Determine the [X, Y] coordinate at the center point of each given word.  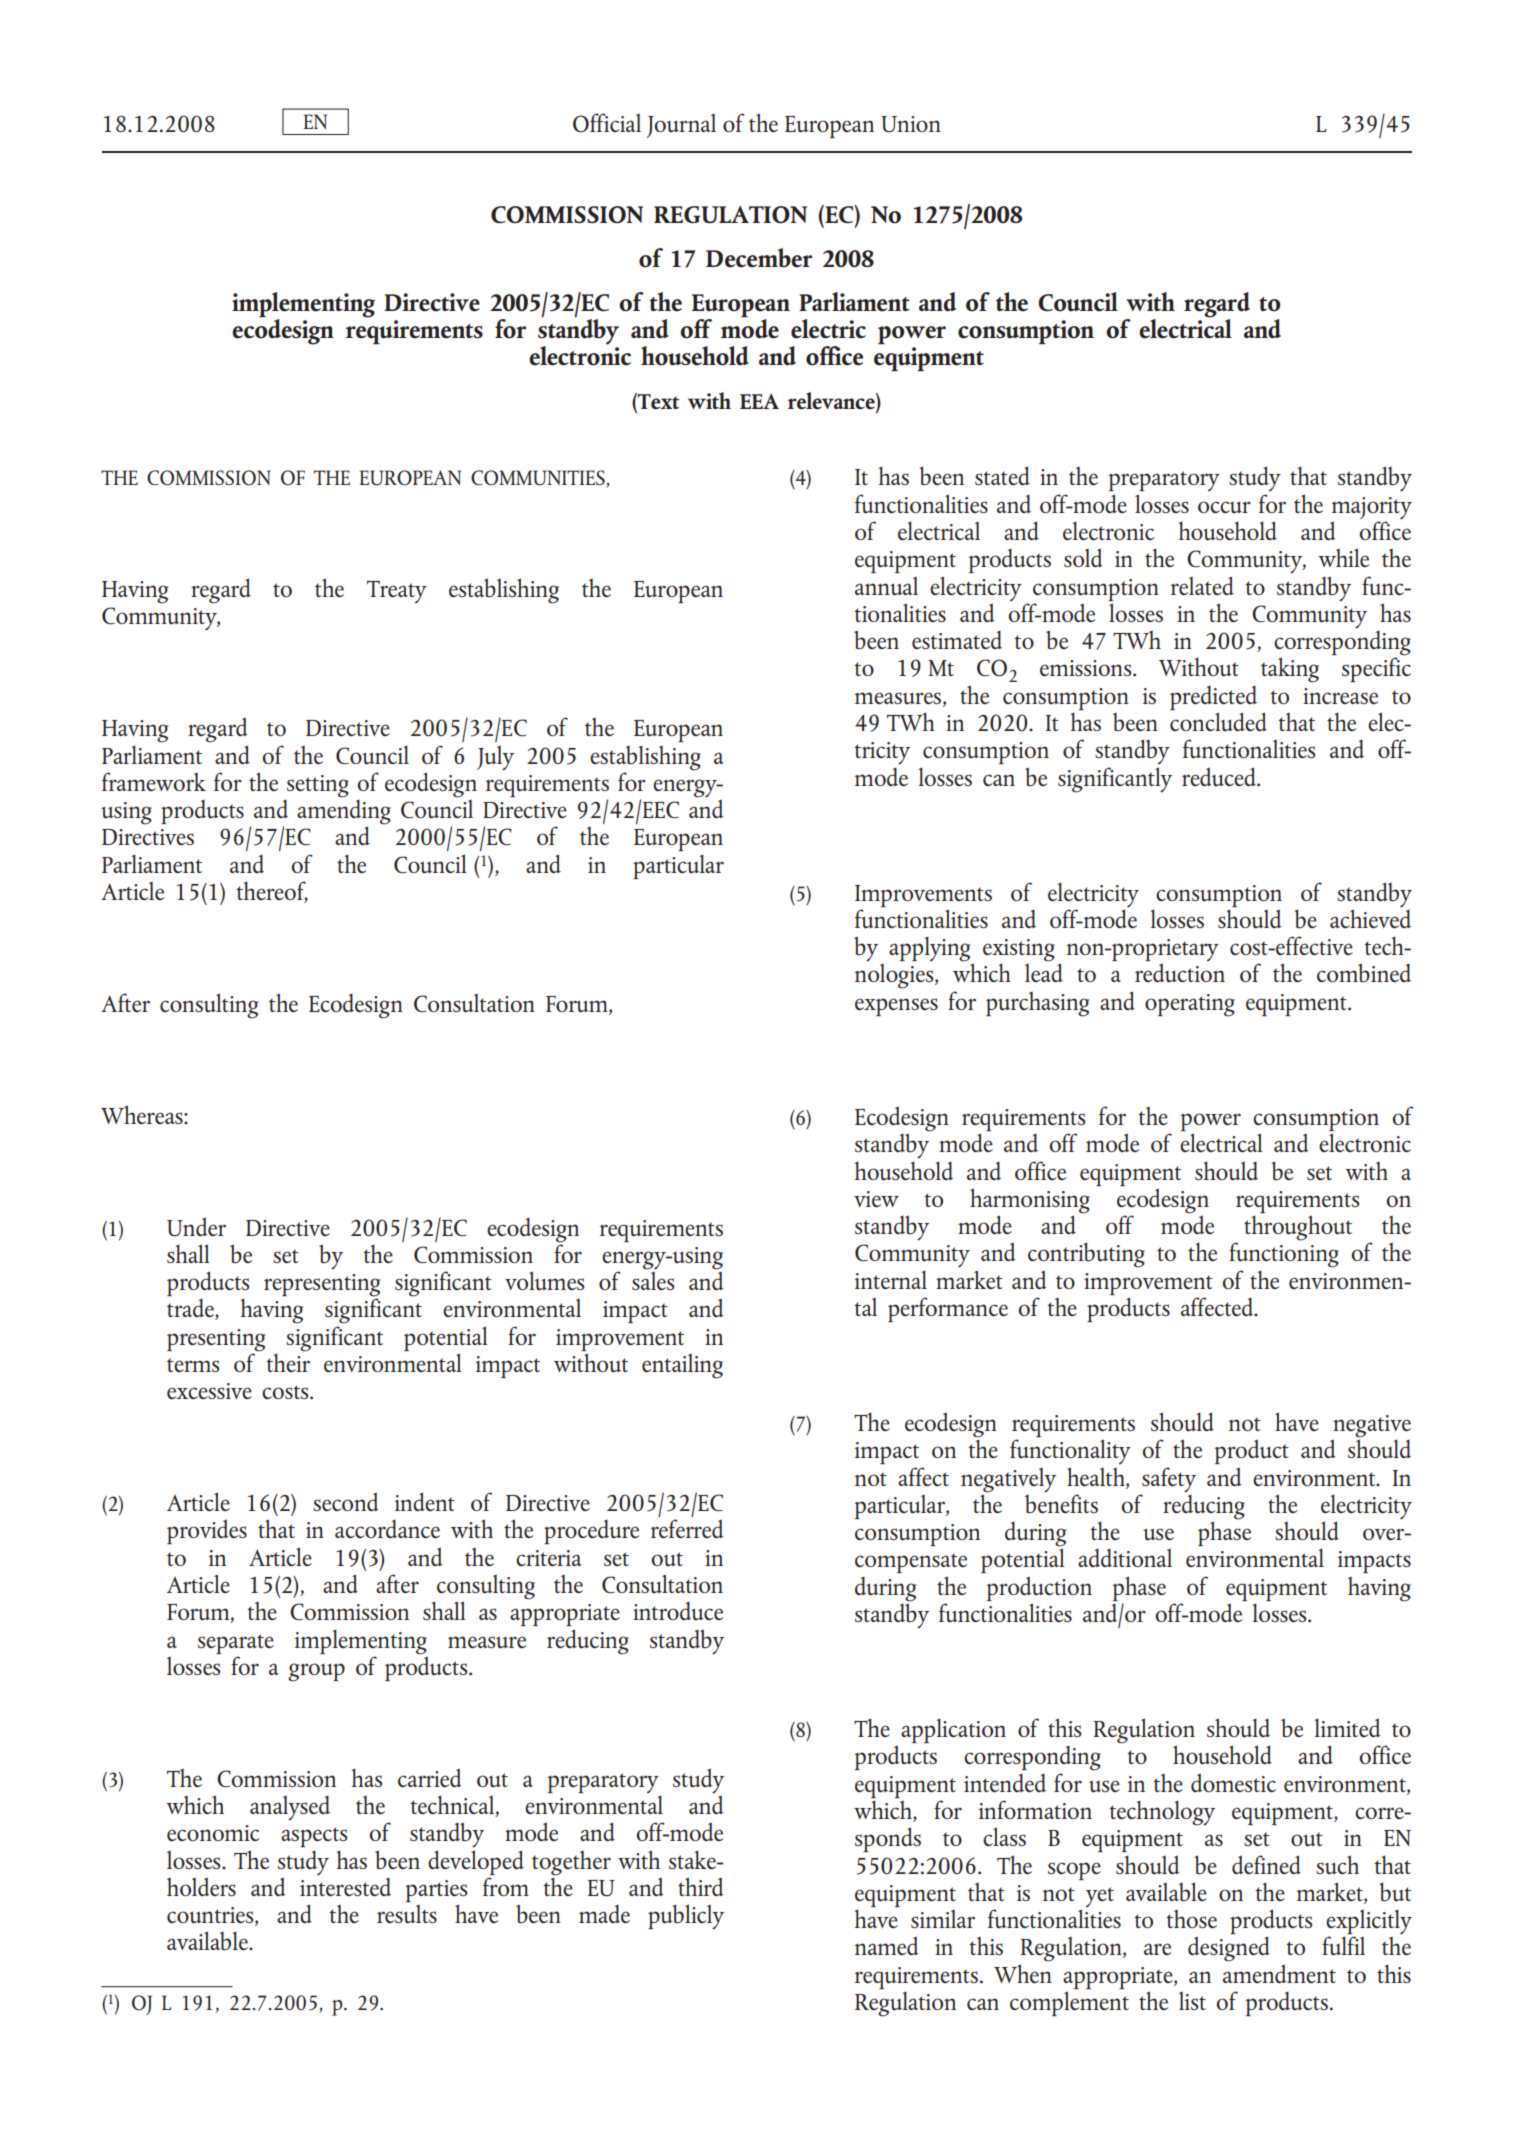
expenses [896, 1007]
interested [345, 1885]
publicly [686, 1917]
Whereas [143, 1114]
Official [607, 122]
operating [1190, 1005]
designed [1229, 1949]
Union [911, 124]
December [759, 258]
